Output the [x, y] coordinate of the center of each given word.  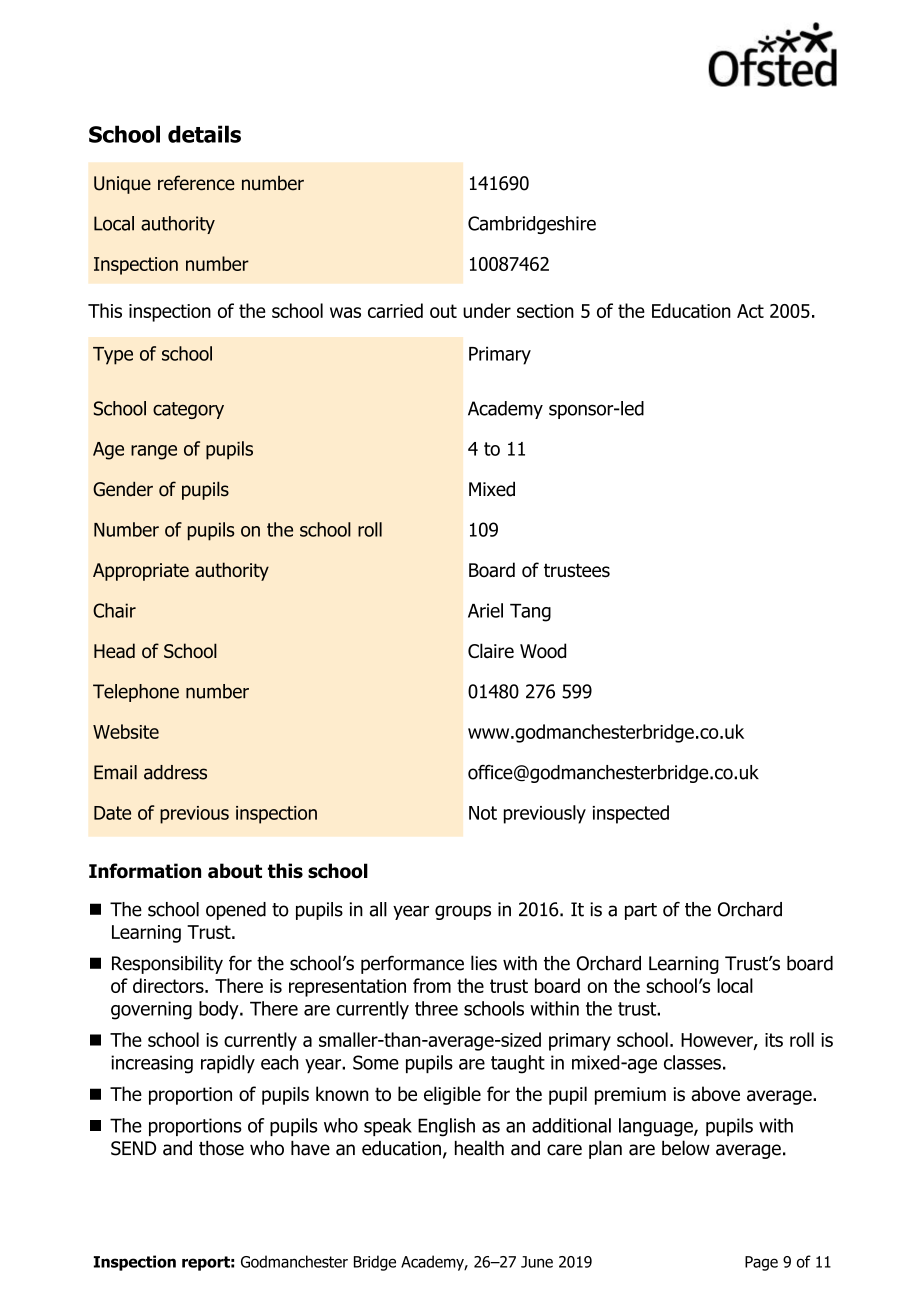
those [221, 1148]
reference [196, 183]
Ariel [485, 610]
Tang [530, 613]
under [487, 310]
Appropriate [141, 572]
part [641, 911]
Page [761, 1263]
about [235, 871]
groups [463, 912]
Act [750, 311]
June [537, 1262]
